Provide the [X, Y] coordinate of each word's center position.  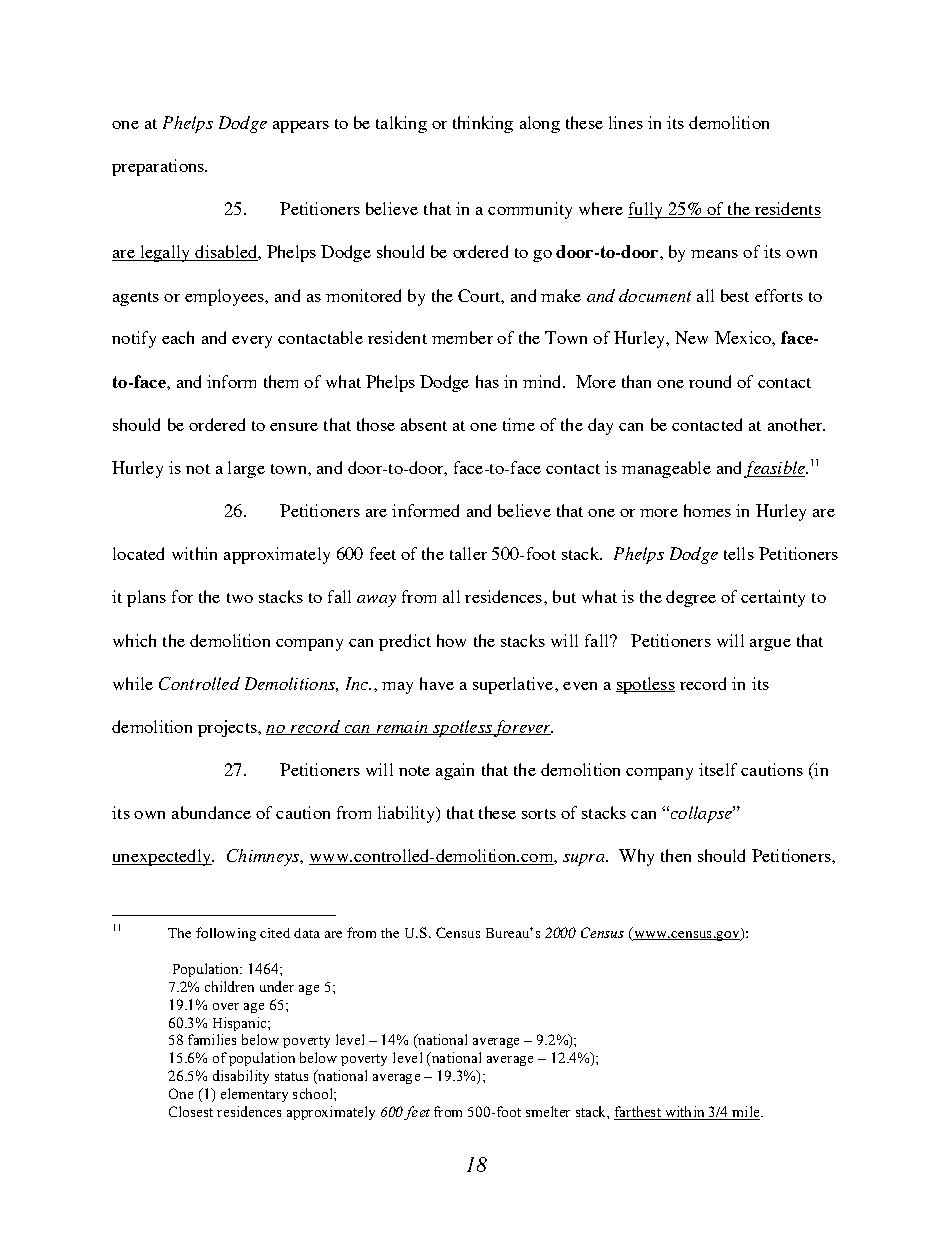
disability [241, 1077]
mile [746, 1113]
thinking [483, 124]
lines [626, 122]
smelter [548, 1111]
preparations [159, 167]
